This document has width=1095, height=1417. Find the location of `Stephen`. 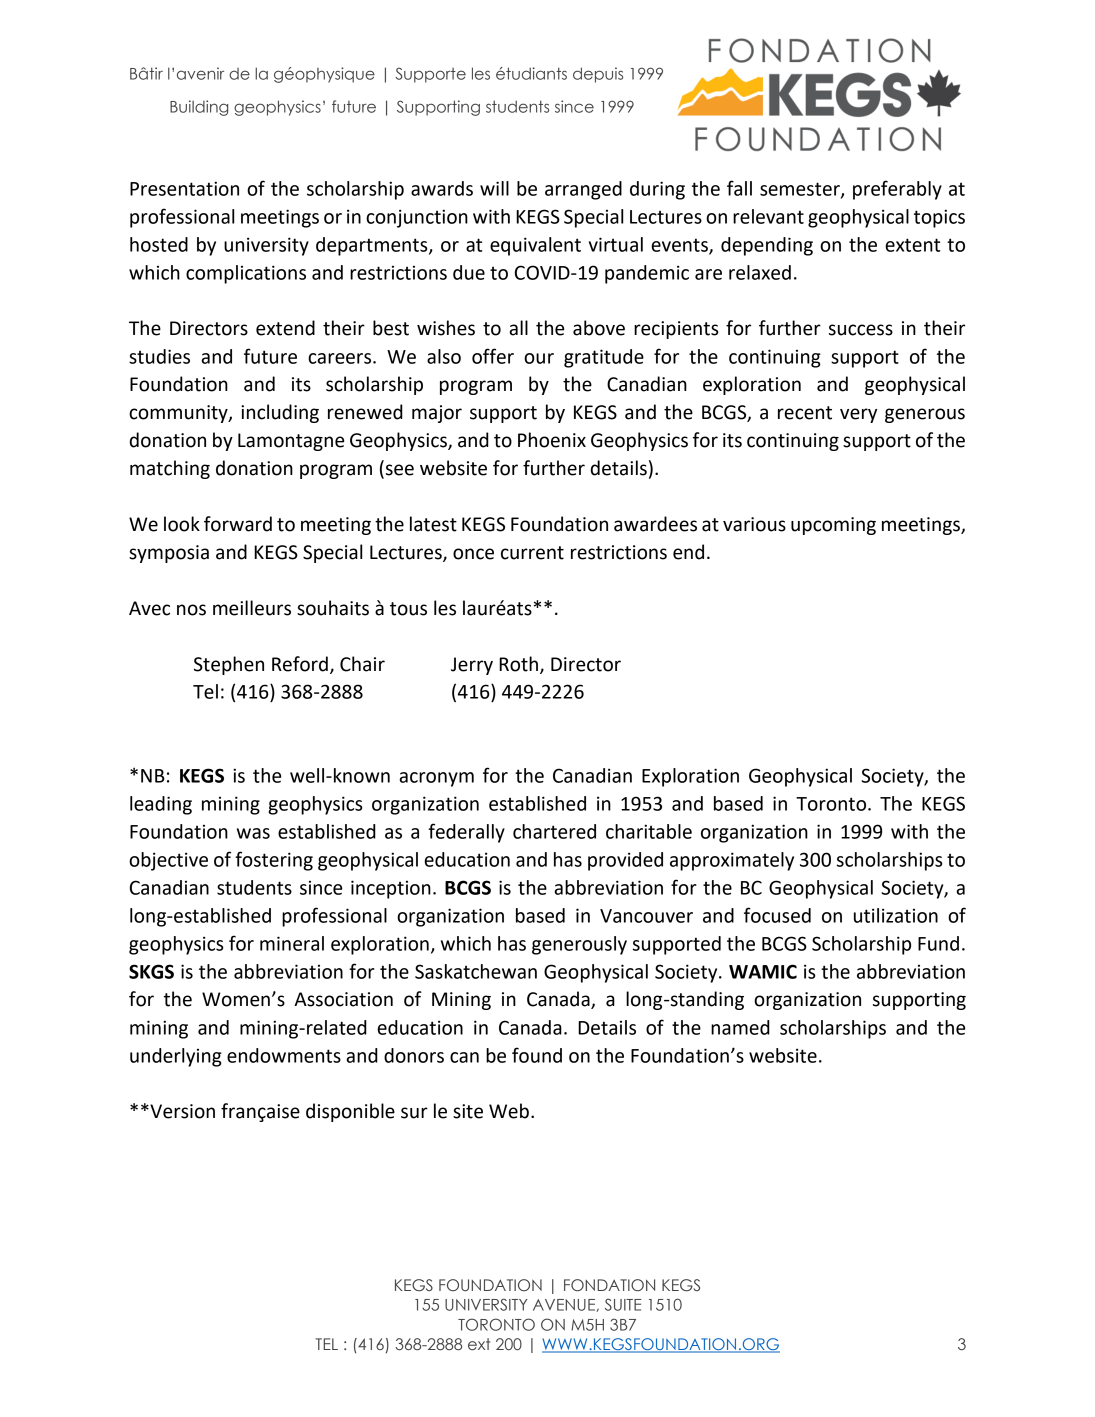

Stephen is located at coordinates (229, 665).
